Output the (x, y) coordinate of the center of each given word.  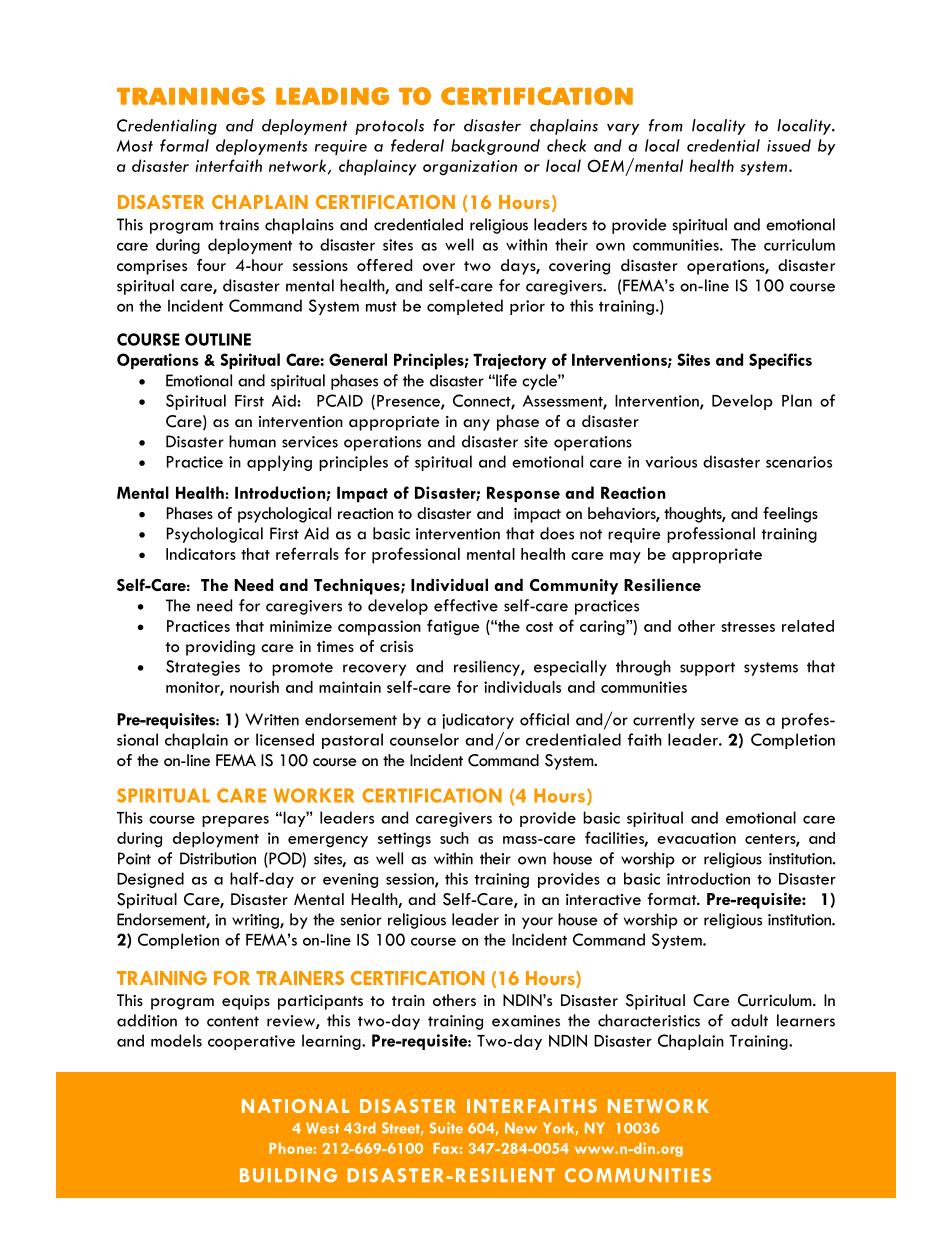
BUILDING (288, 1175)
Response (523, 494)
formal (184, 145)
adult (749, 1020)
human (252, 441)
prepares (235, 821)
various (671, 462)
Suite (446, 1128)
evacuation (696, 838)
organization (470, 168)
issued (789, 145)
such (454, 838)
